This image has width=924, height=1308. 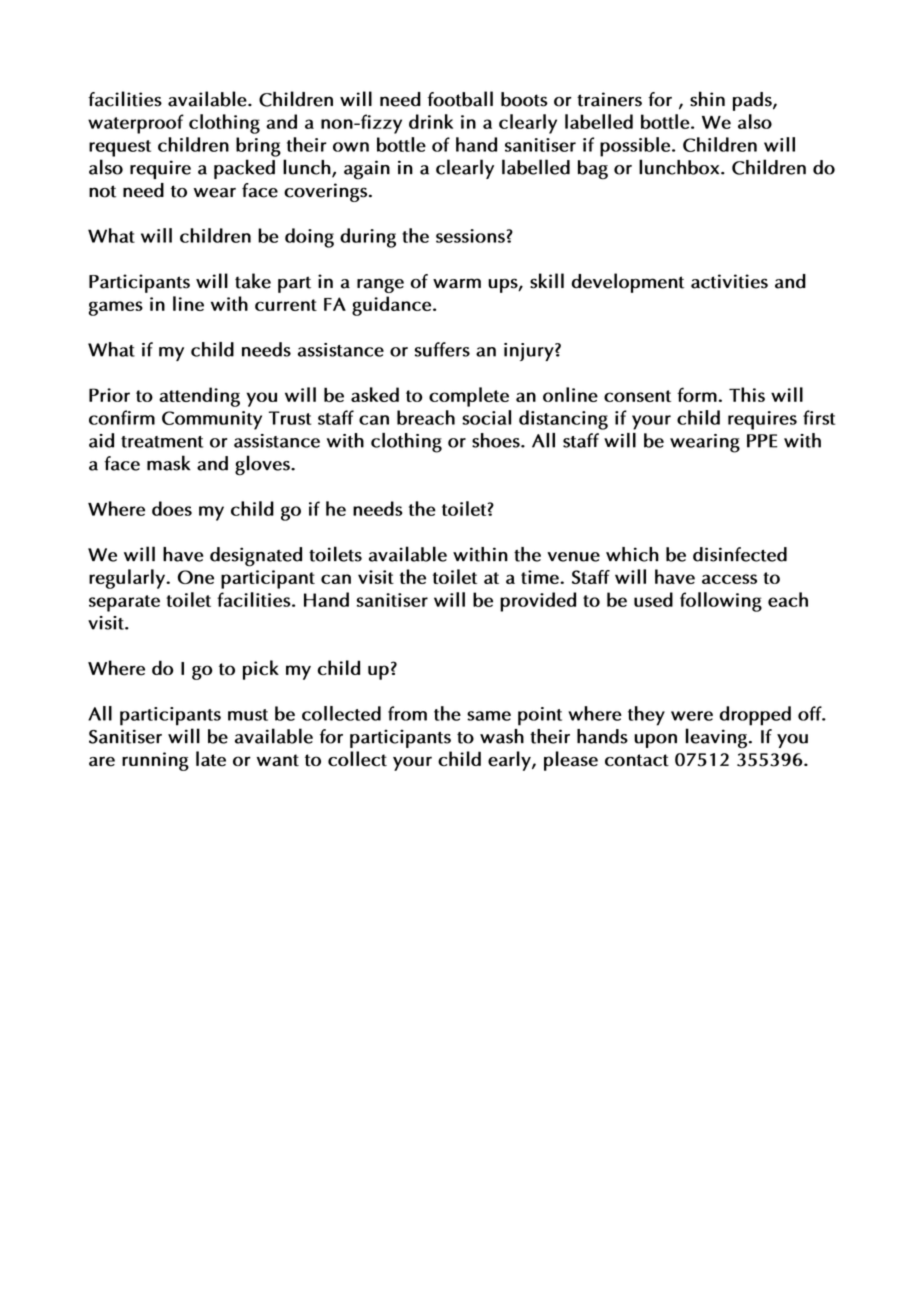 I want to click on waterproof, so click(x=136, y=124).
